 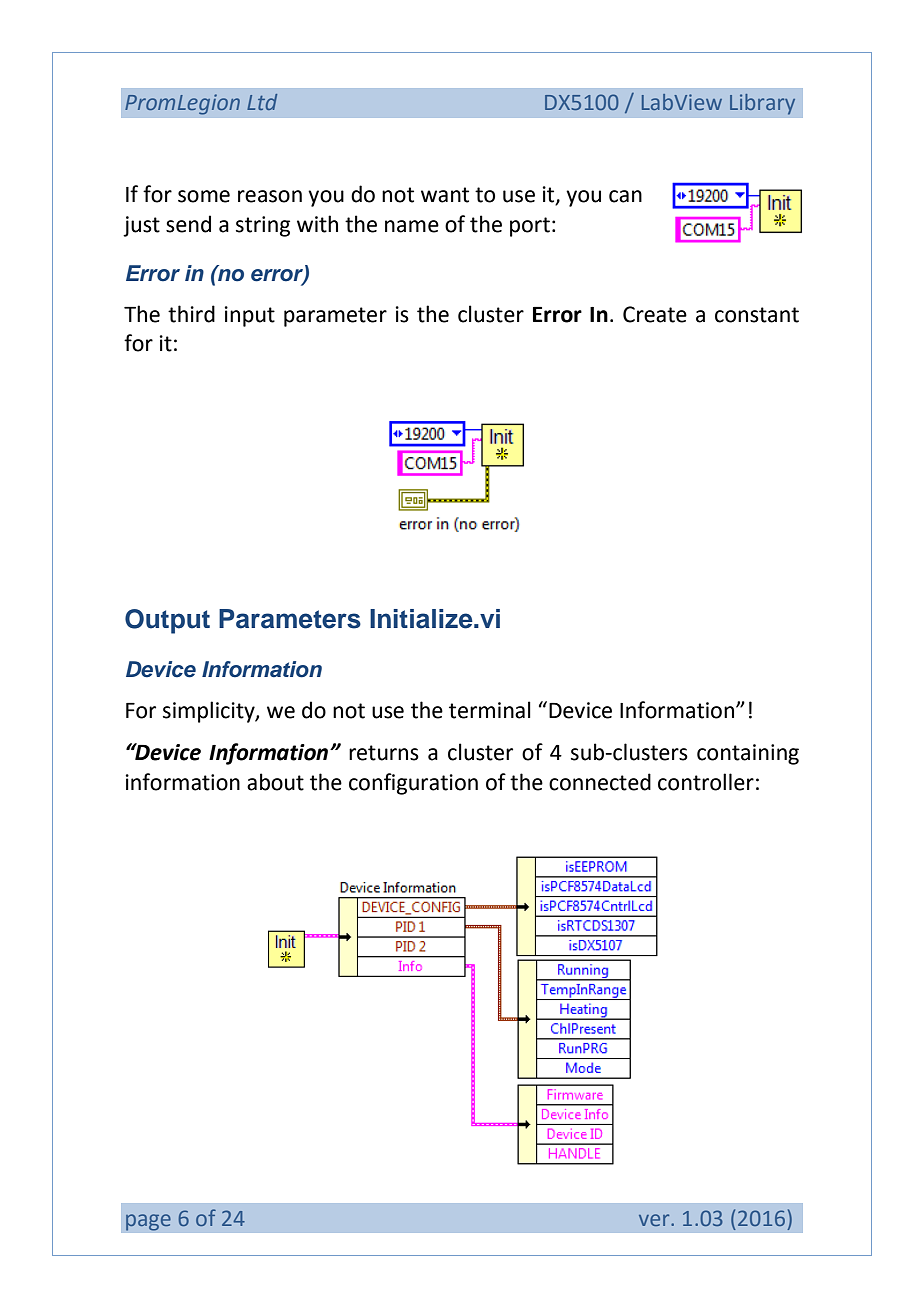 What do you see at coordinates (655, 1220) in the image?
I see `ver` at bounding box center [655, 1220].
